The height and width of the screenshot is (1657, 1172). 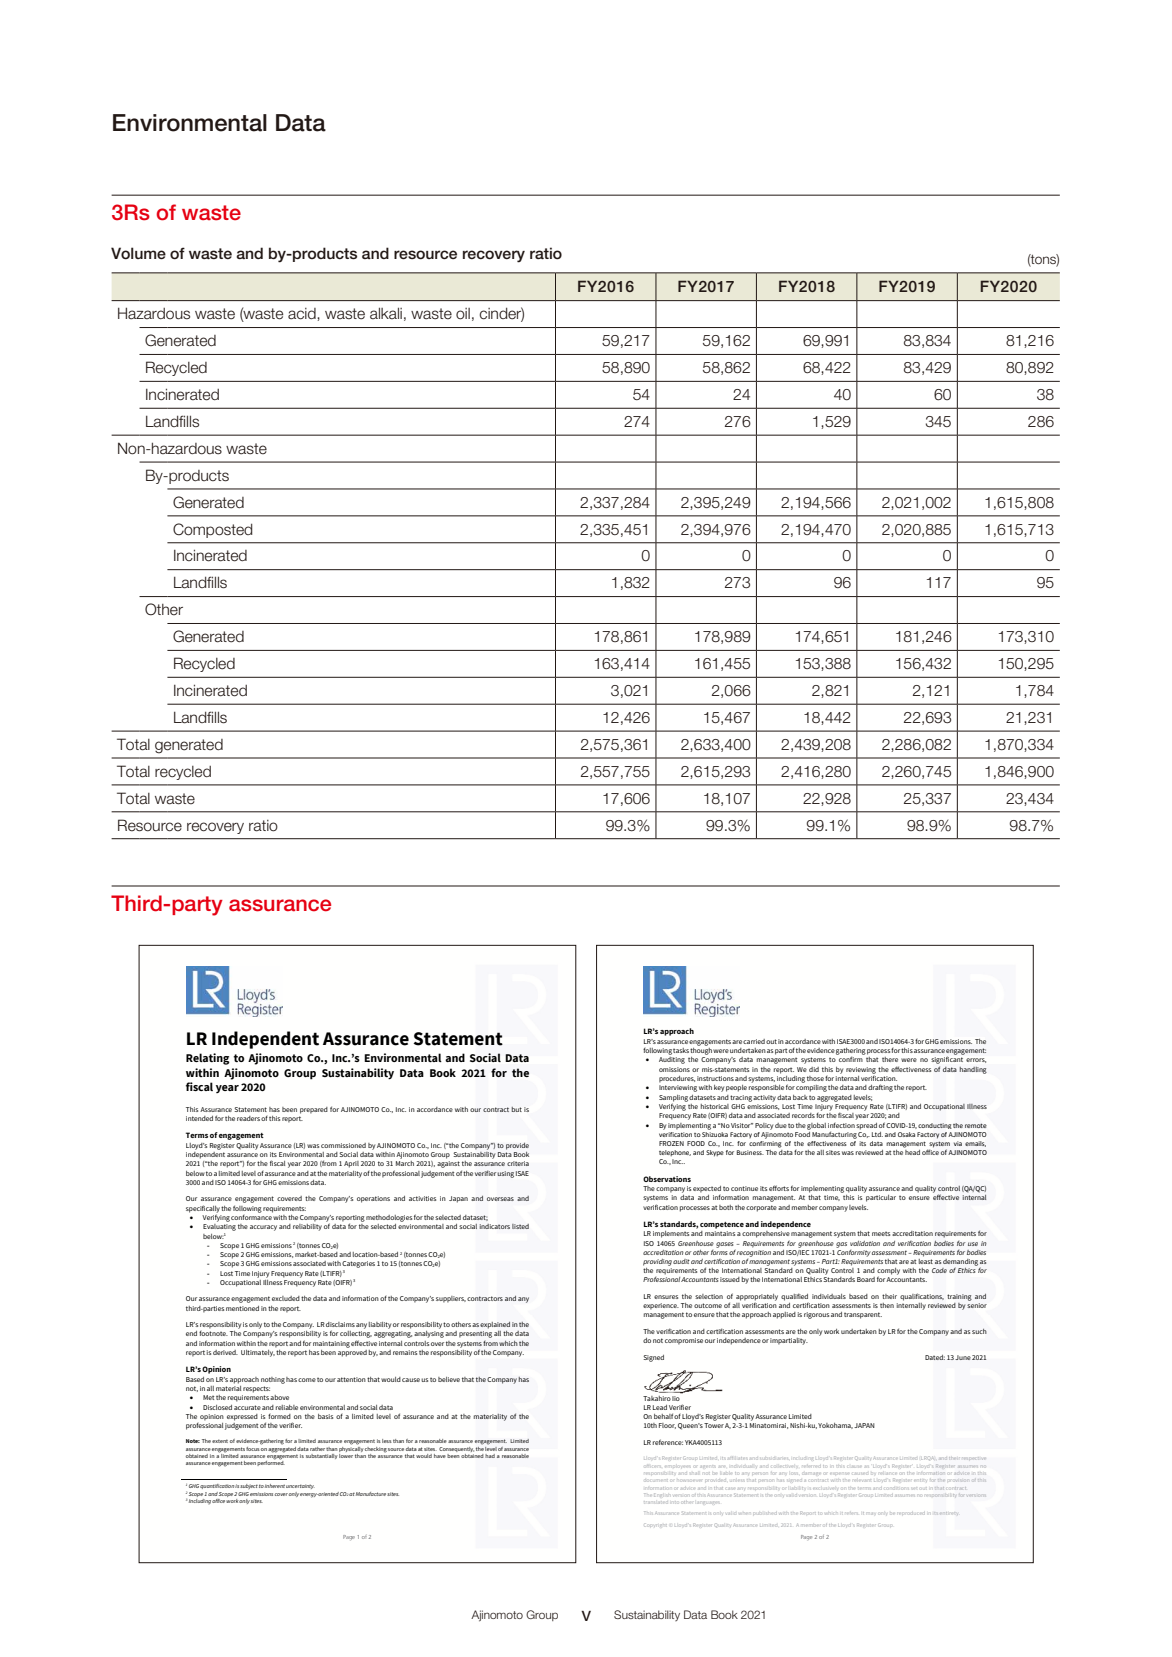 What do you see at coordinates (880, 1088) in the screenshot?
I see `drafting` at bounding box center [880, 1088].
